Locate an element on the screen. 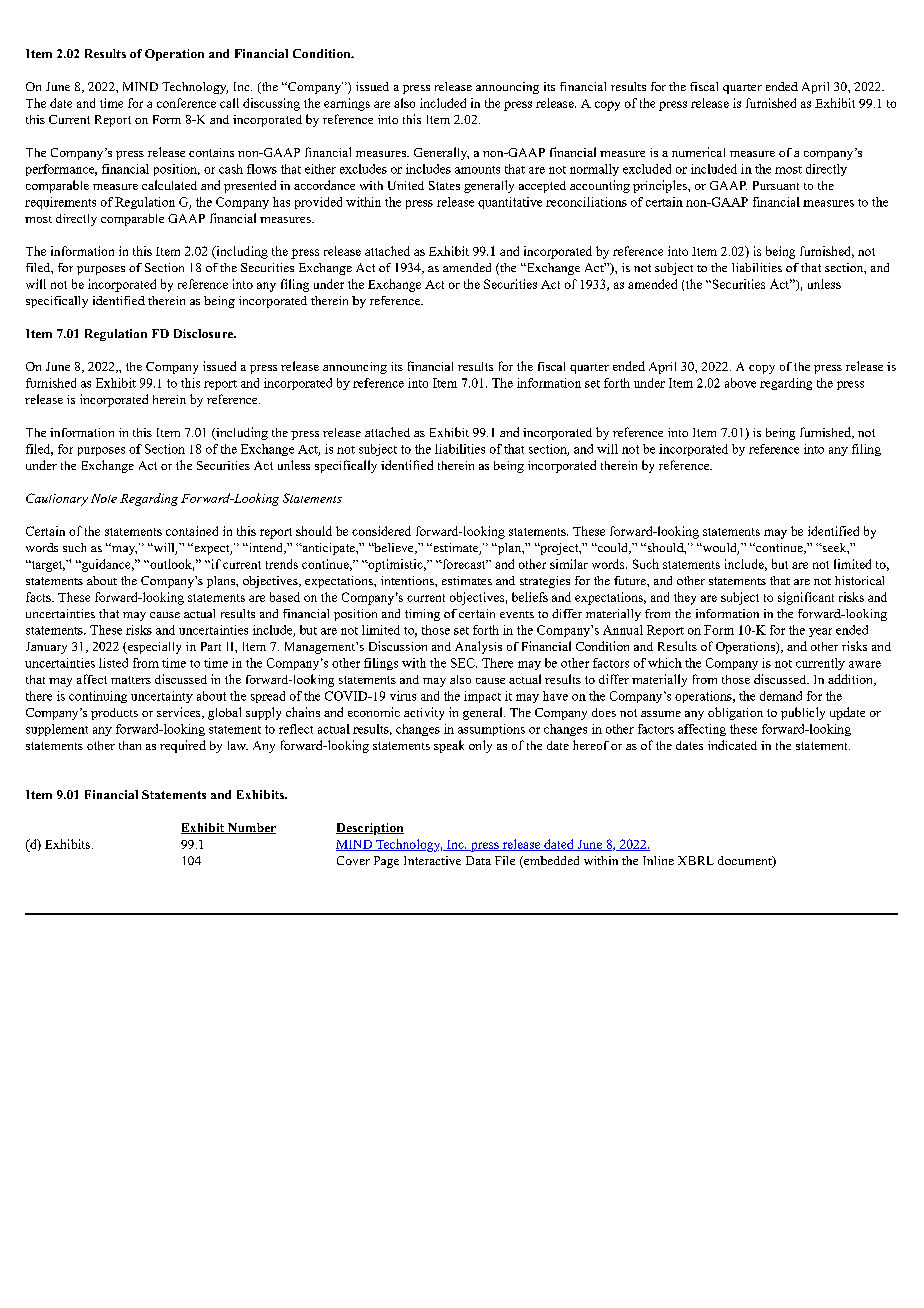 The width and height of the screenshot is (924, 1308). amounts is located at coordinates (477, 170).
